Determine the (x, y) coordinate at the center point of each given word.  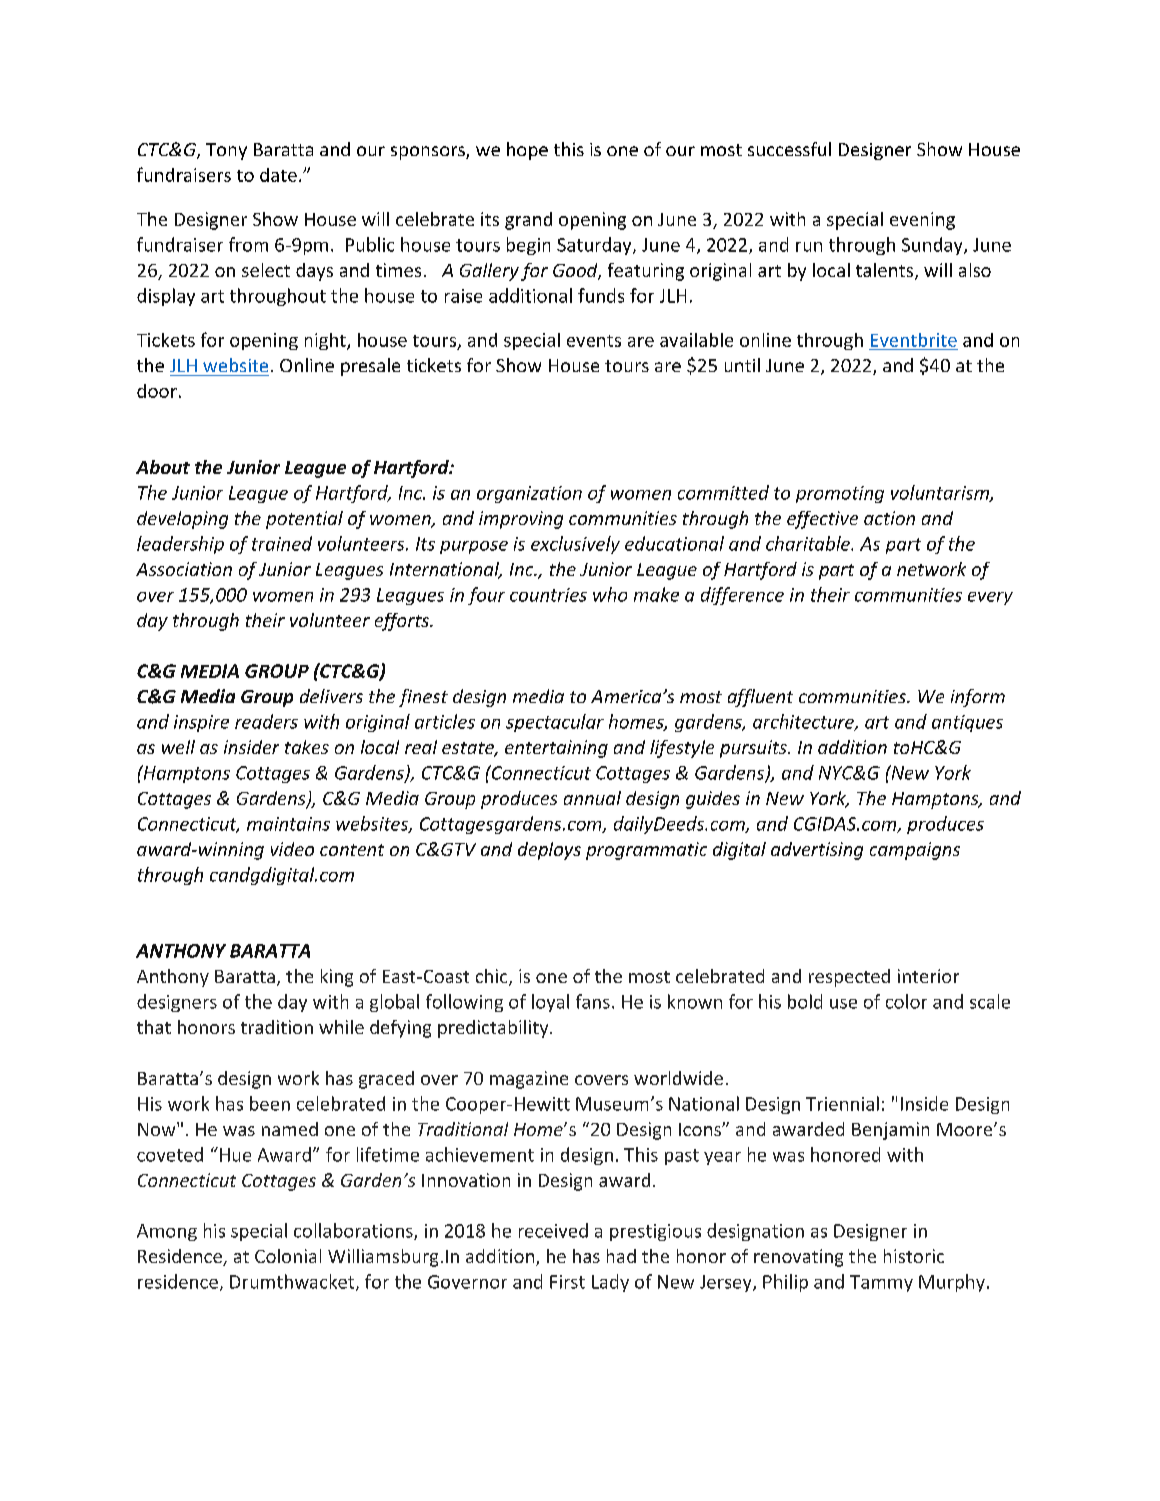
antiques (967, 723)
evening (922, 221)
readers (266, 721)
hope (527, 151)
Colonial (288, 1256)
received (553, 1230)
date (278, 175)
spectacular (555, 723)
